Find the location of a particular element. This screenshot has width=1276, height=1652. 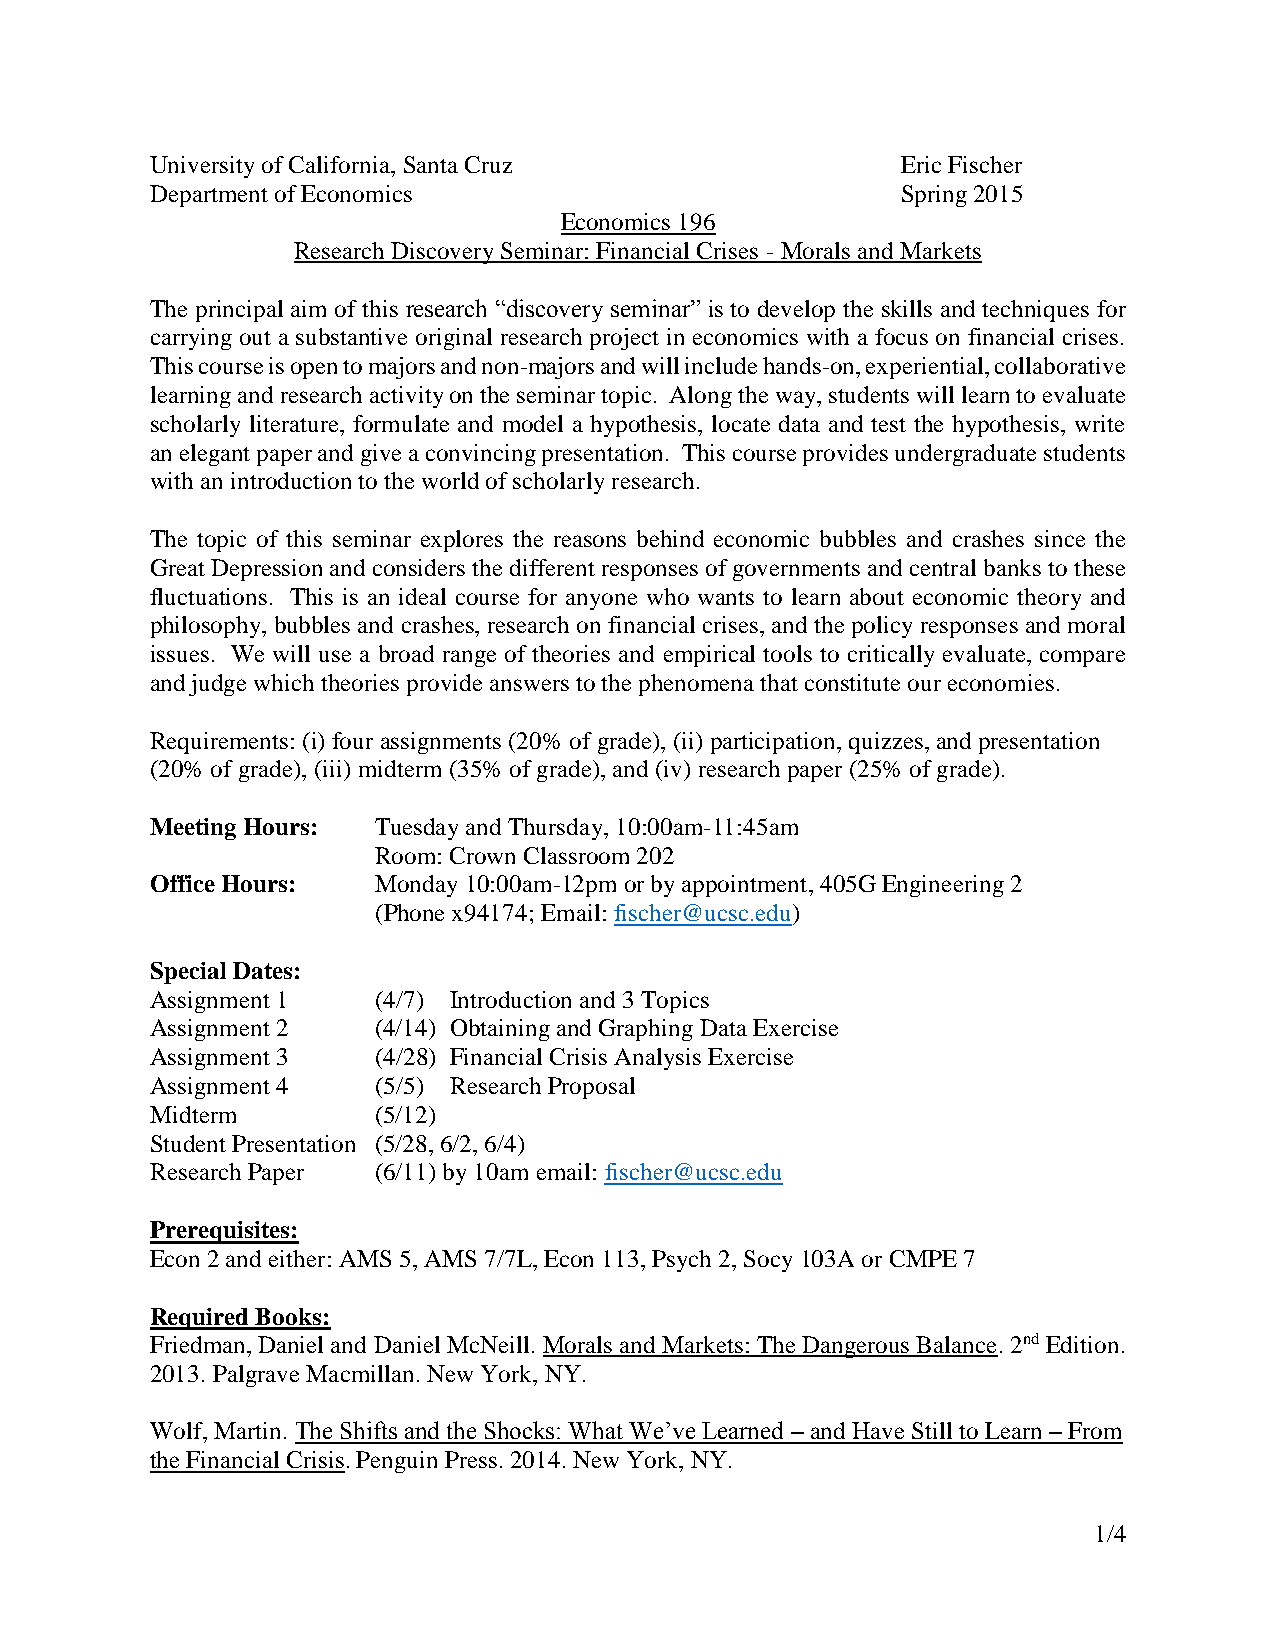

Graphing is located at coordinates (646, 1030).
